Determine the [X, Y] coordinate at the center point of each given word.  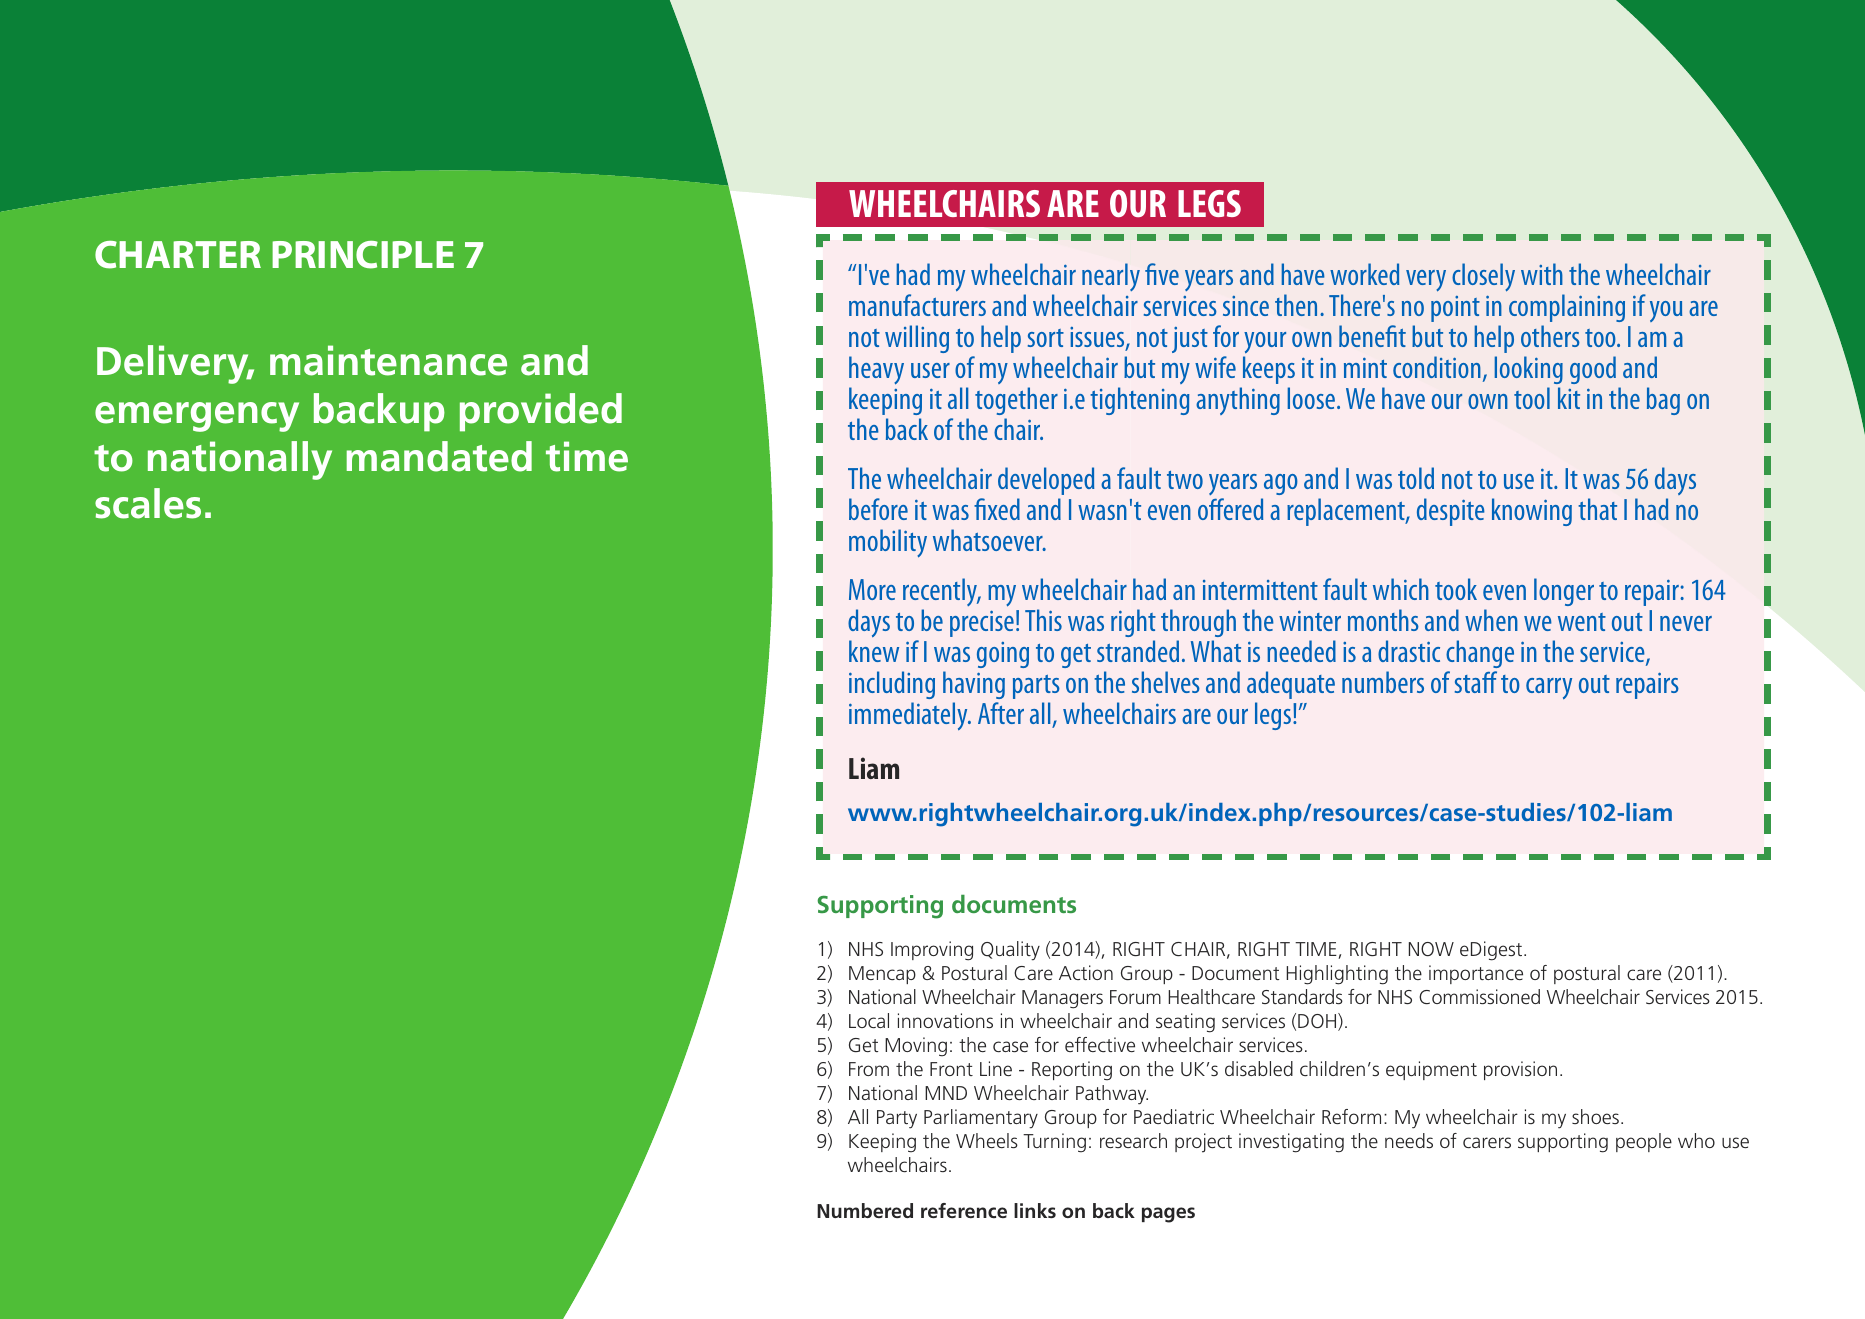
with [1542, 274]
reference [964, 1210]
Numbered [865, 1210]
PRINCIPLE [363, 255]
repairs [1647, 685]
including [892, 685]
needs [1409, 1140]
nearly [1111, 279]
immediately [909, 716]
